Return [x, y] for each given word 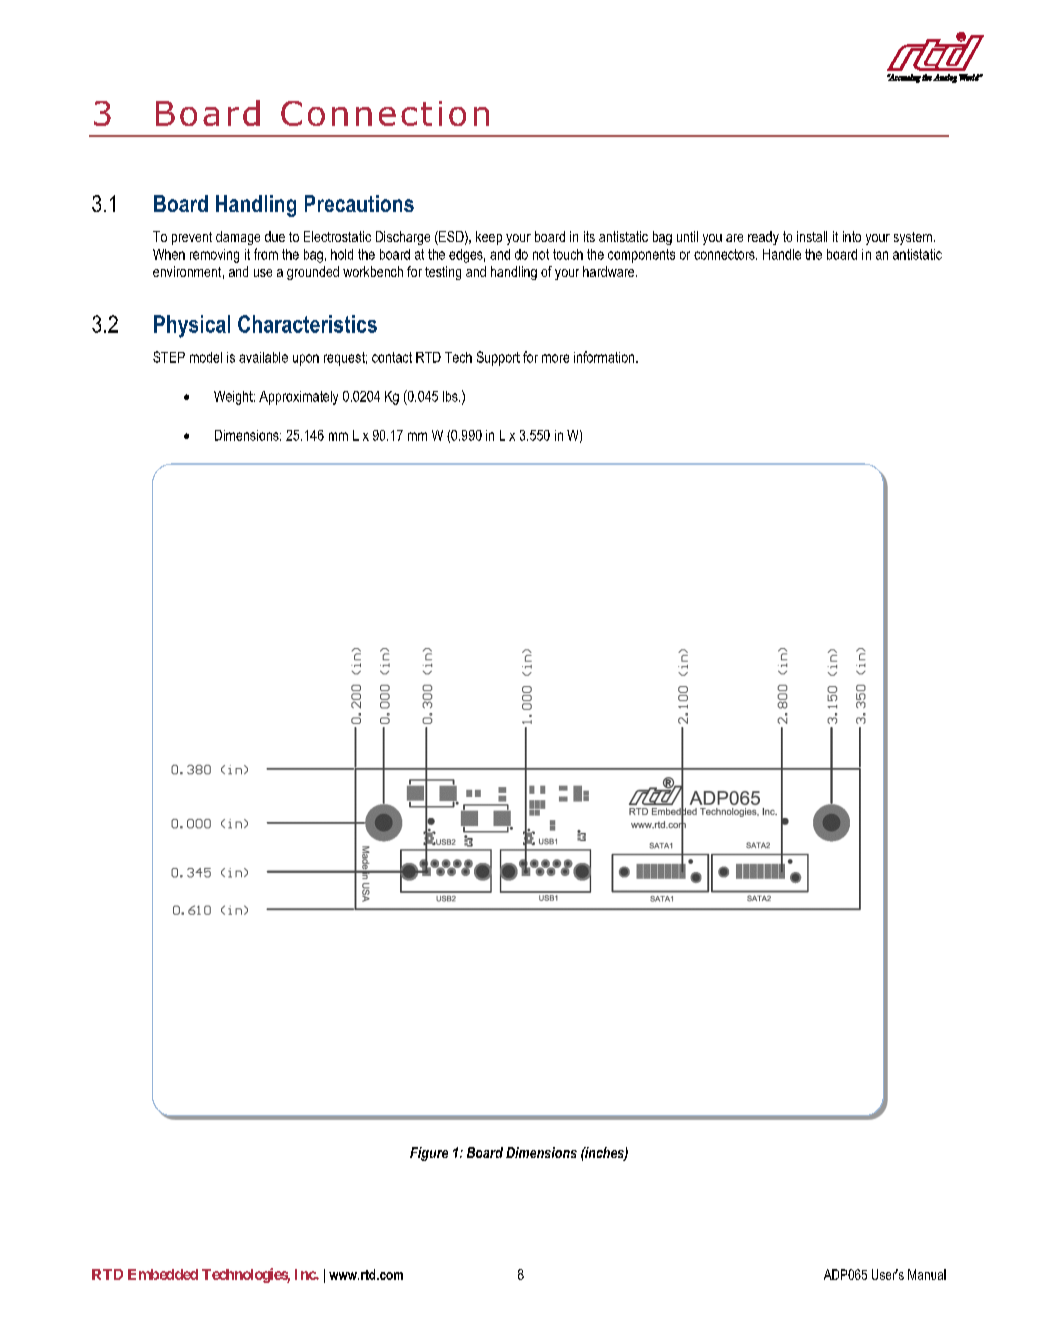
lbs [451, 396]
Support [498, 358]
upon [306, 360]
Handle [782, 254]
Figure [429, 1154]
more [555, 358]
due [275, 236]
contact [392, 357]
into [852, 236]
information [605, 357]
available [263, 357]
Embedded [163, 1274]
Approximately [298, 398]
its [589, 236]
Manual [927, 1274]
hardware [610, 271]
